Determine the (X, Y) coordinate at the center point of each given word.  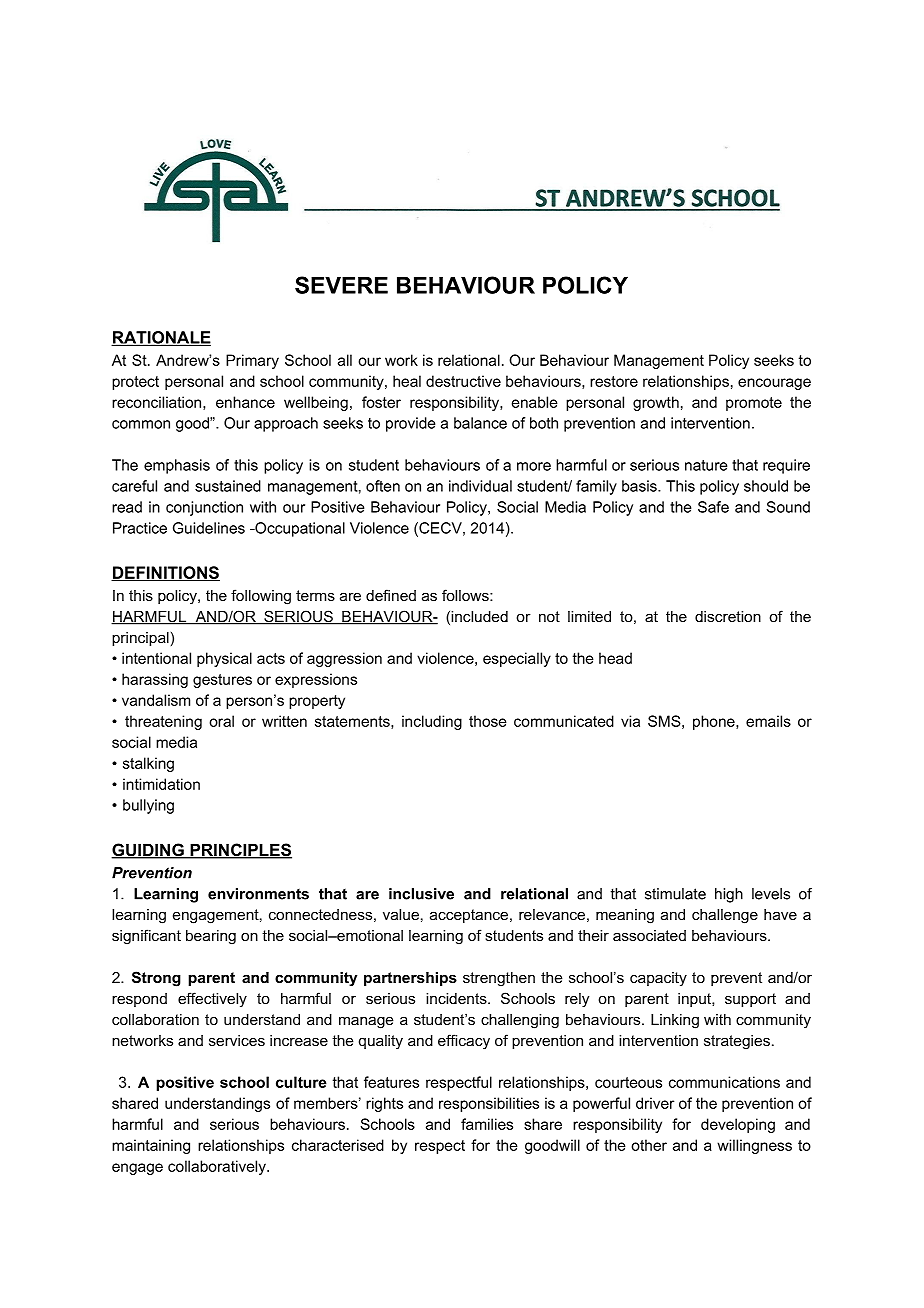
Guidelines (209, 528)
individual (480, 486)
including (432, 722)
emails (768, 721)
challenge (725, 916)
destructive (463, 381)
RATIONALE (161, 338)
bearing (211, 937)
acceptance (469, 916)
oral (221, 721)
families (487, 1124)
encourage (774, 384)
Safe (713, 507)
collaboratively (218, 1167)
